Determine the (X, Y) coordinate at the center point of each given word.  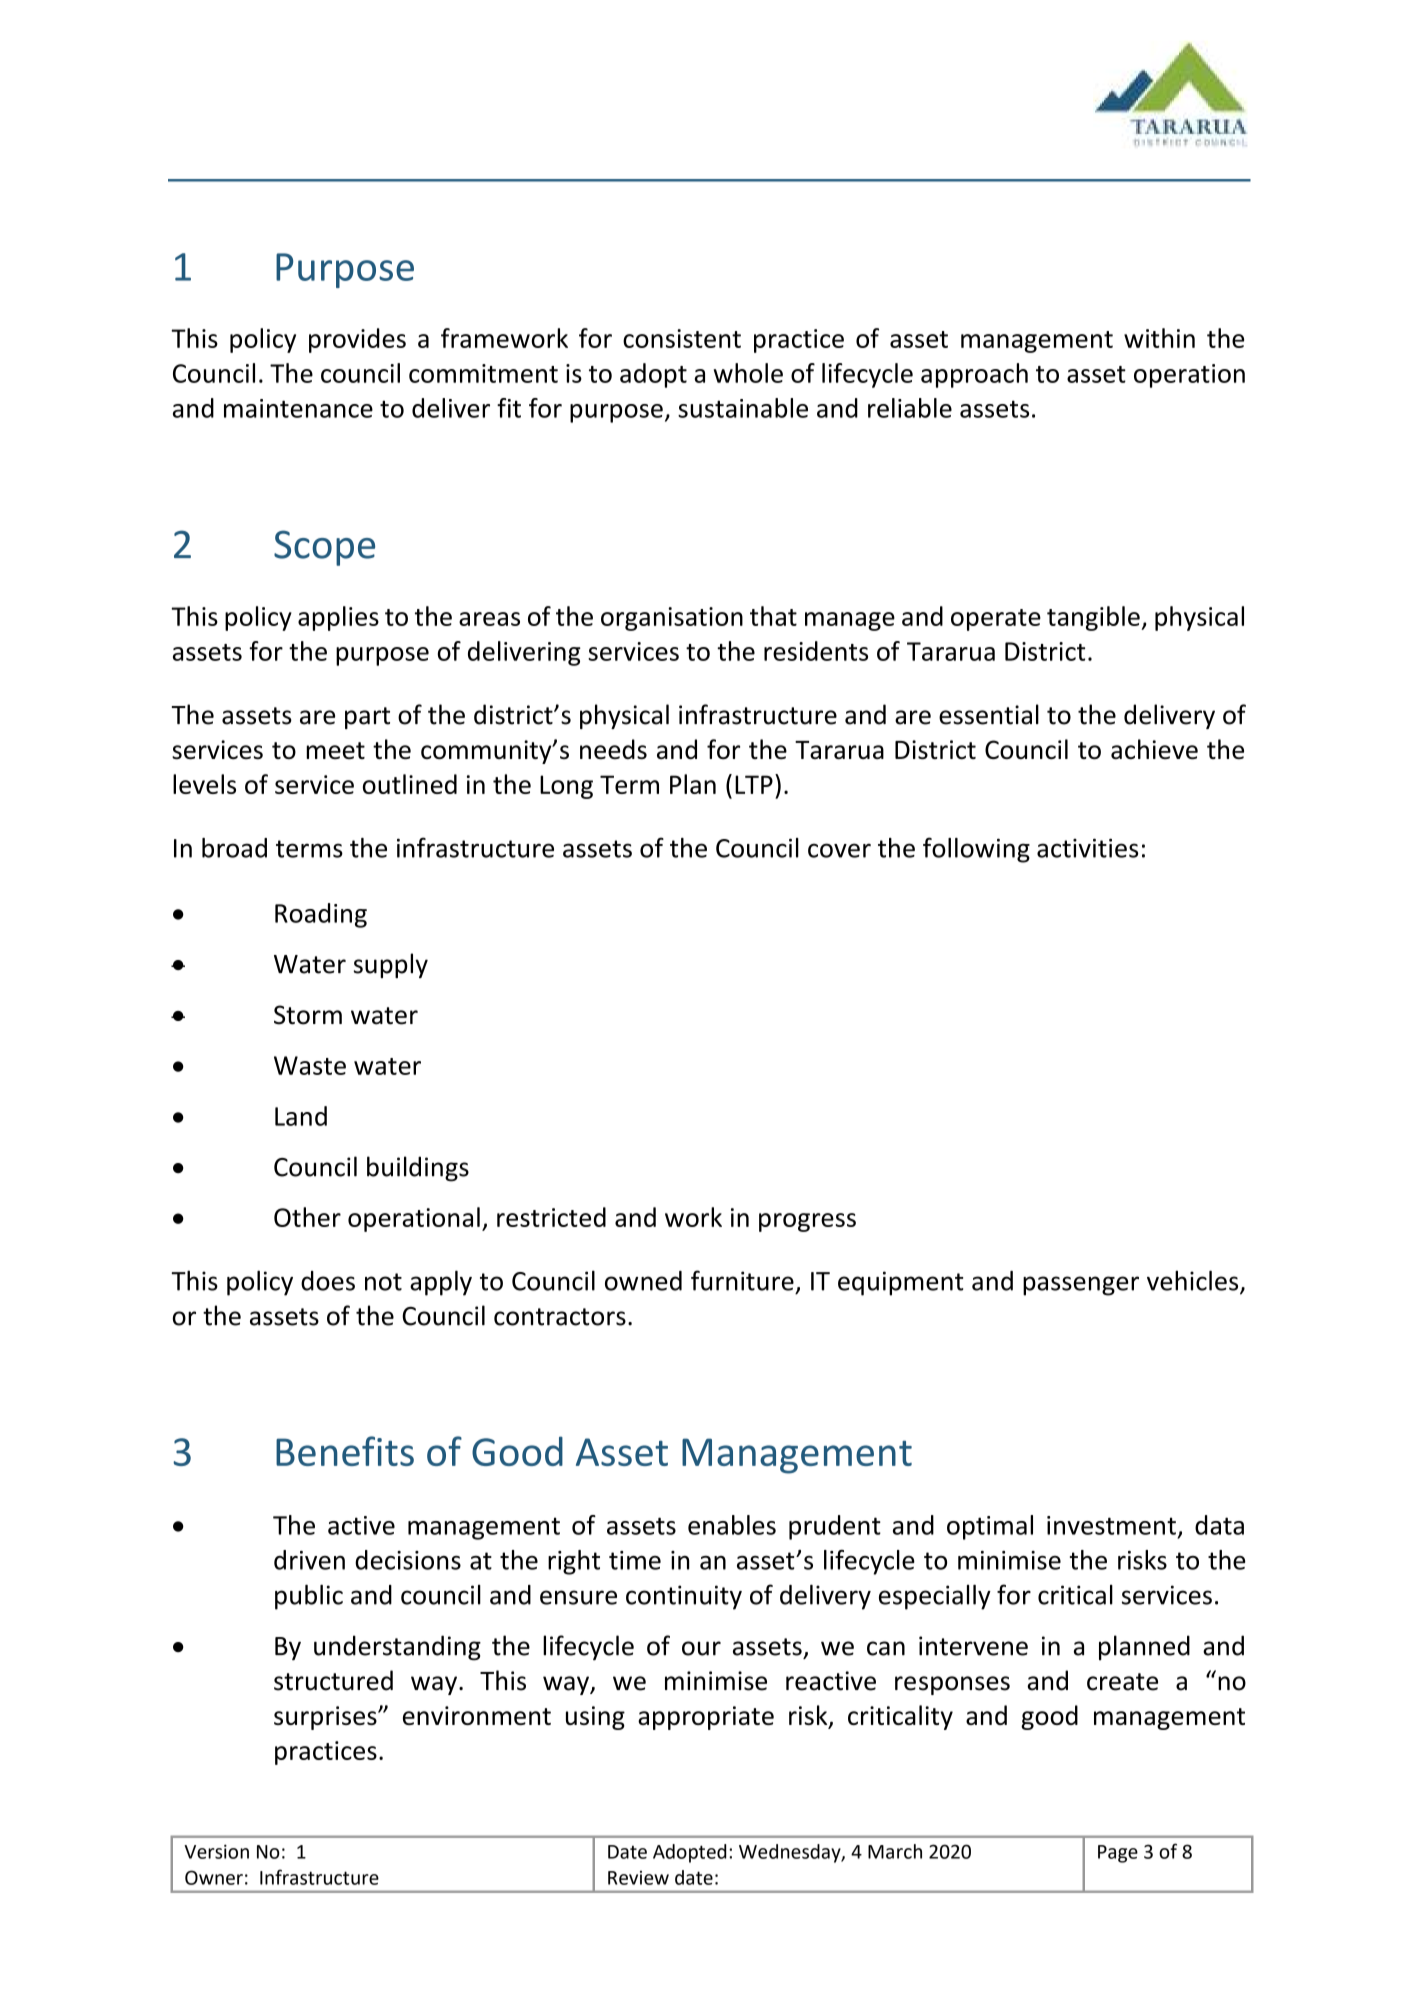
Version (216, 1851)
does (328, 1281)
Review (638, 1878)
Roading (321, 915)
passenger (1081, 1286)
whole (748, 373)
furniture (742, 1280)
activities (1087, 848)
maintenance (298, 408)
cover (839, 850)
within (1159, 338)
